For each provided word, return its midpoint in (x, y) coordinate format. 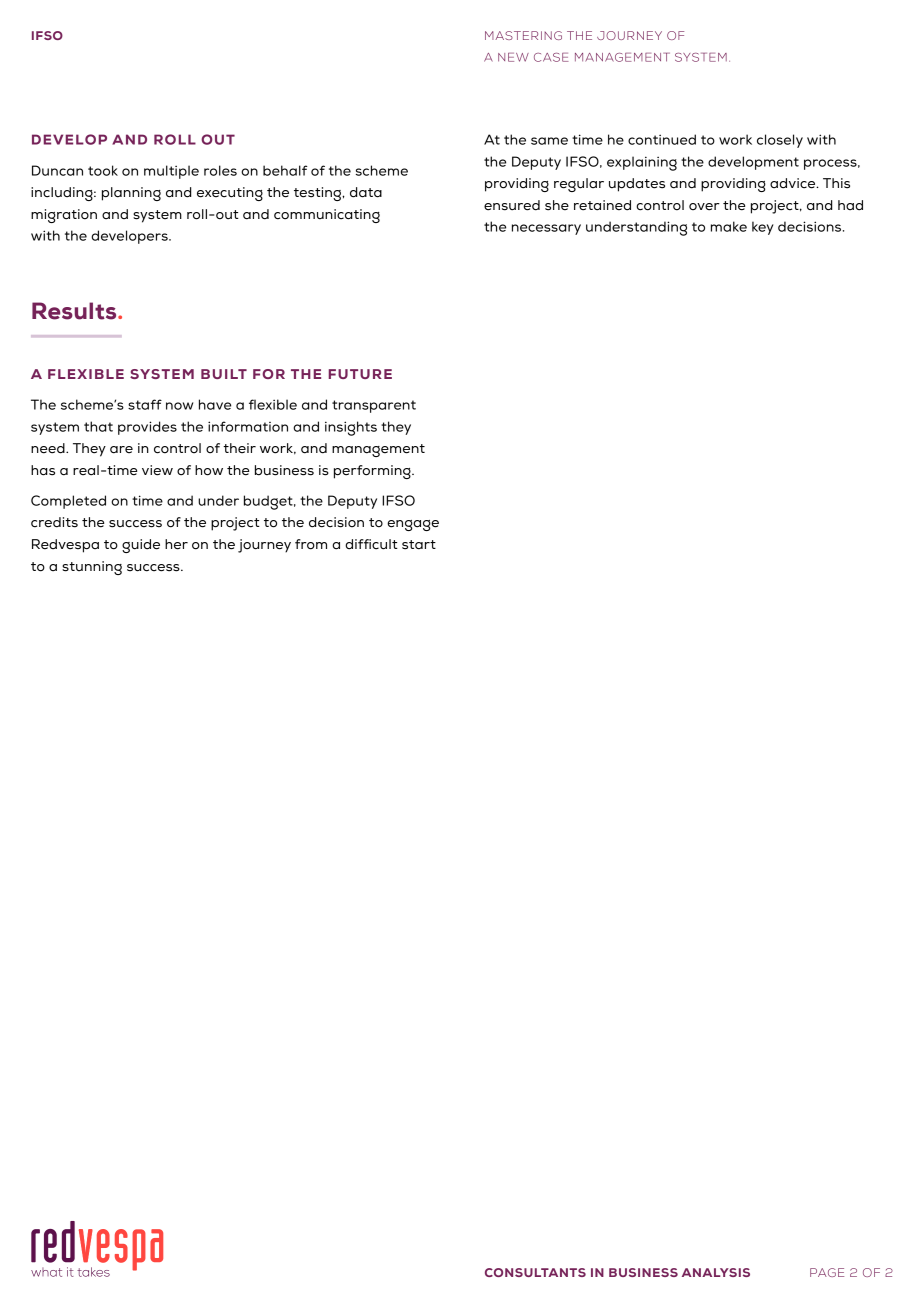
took (103, 170)
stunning (92, 568)
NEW (513, 57)
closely (780, 141)
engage (413, 525)
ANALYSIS (716, 1272)
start (419, 545)
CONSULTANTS (535, 1272)
